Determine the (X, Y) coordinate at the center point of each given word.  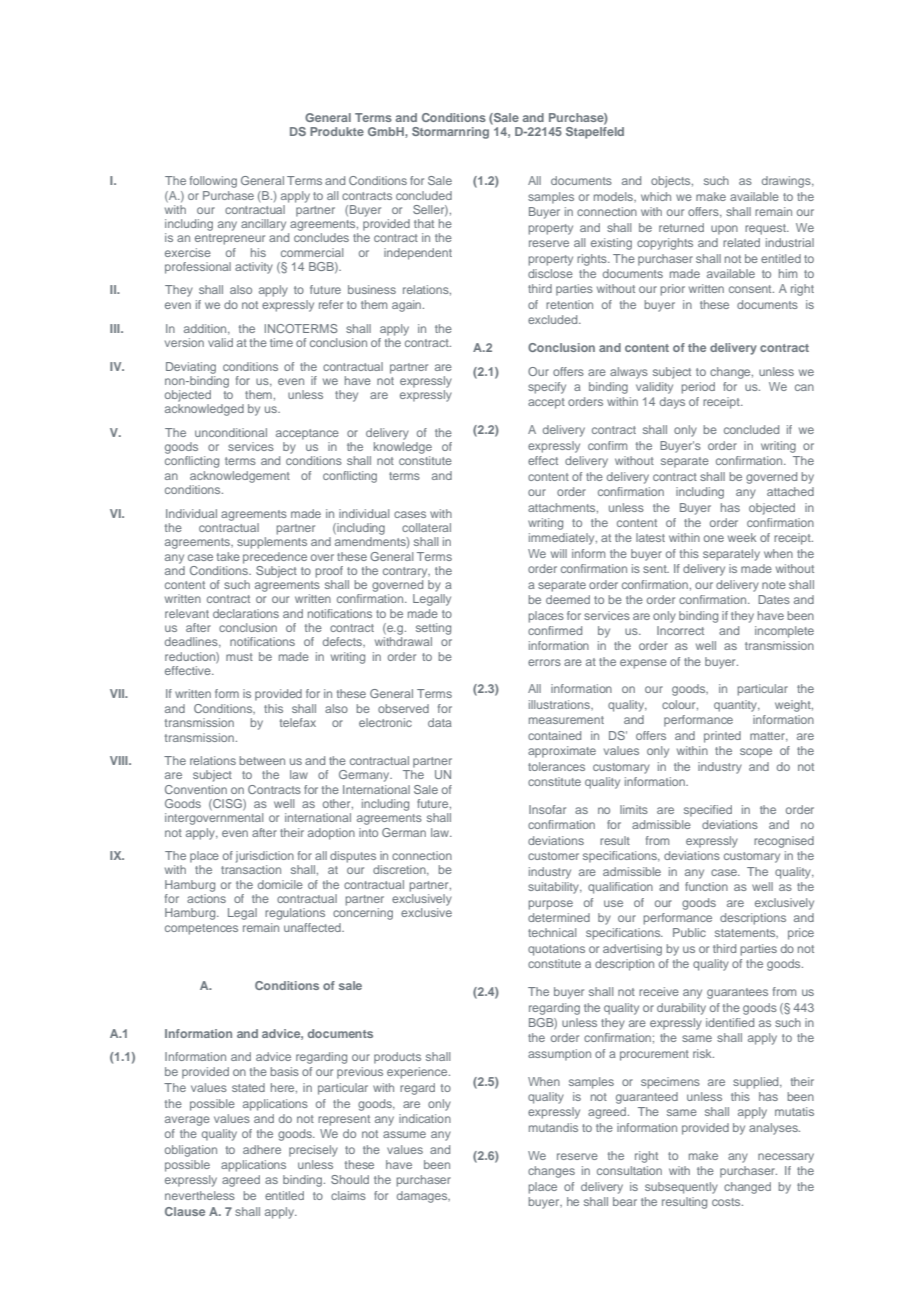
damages (423, 1197)
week (742, 537)
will (559, 553)
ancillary (263, 225)
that (424, 223)
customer (553, 856)
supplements (272, 543)
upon (724, 230)
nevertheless (200, 1195)
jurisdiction (265, 857)
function (706, 886)
